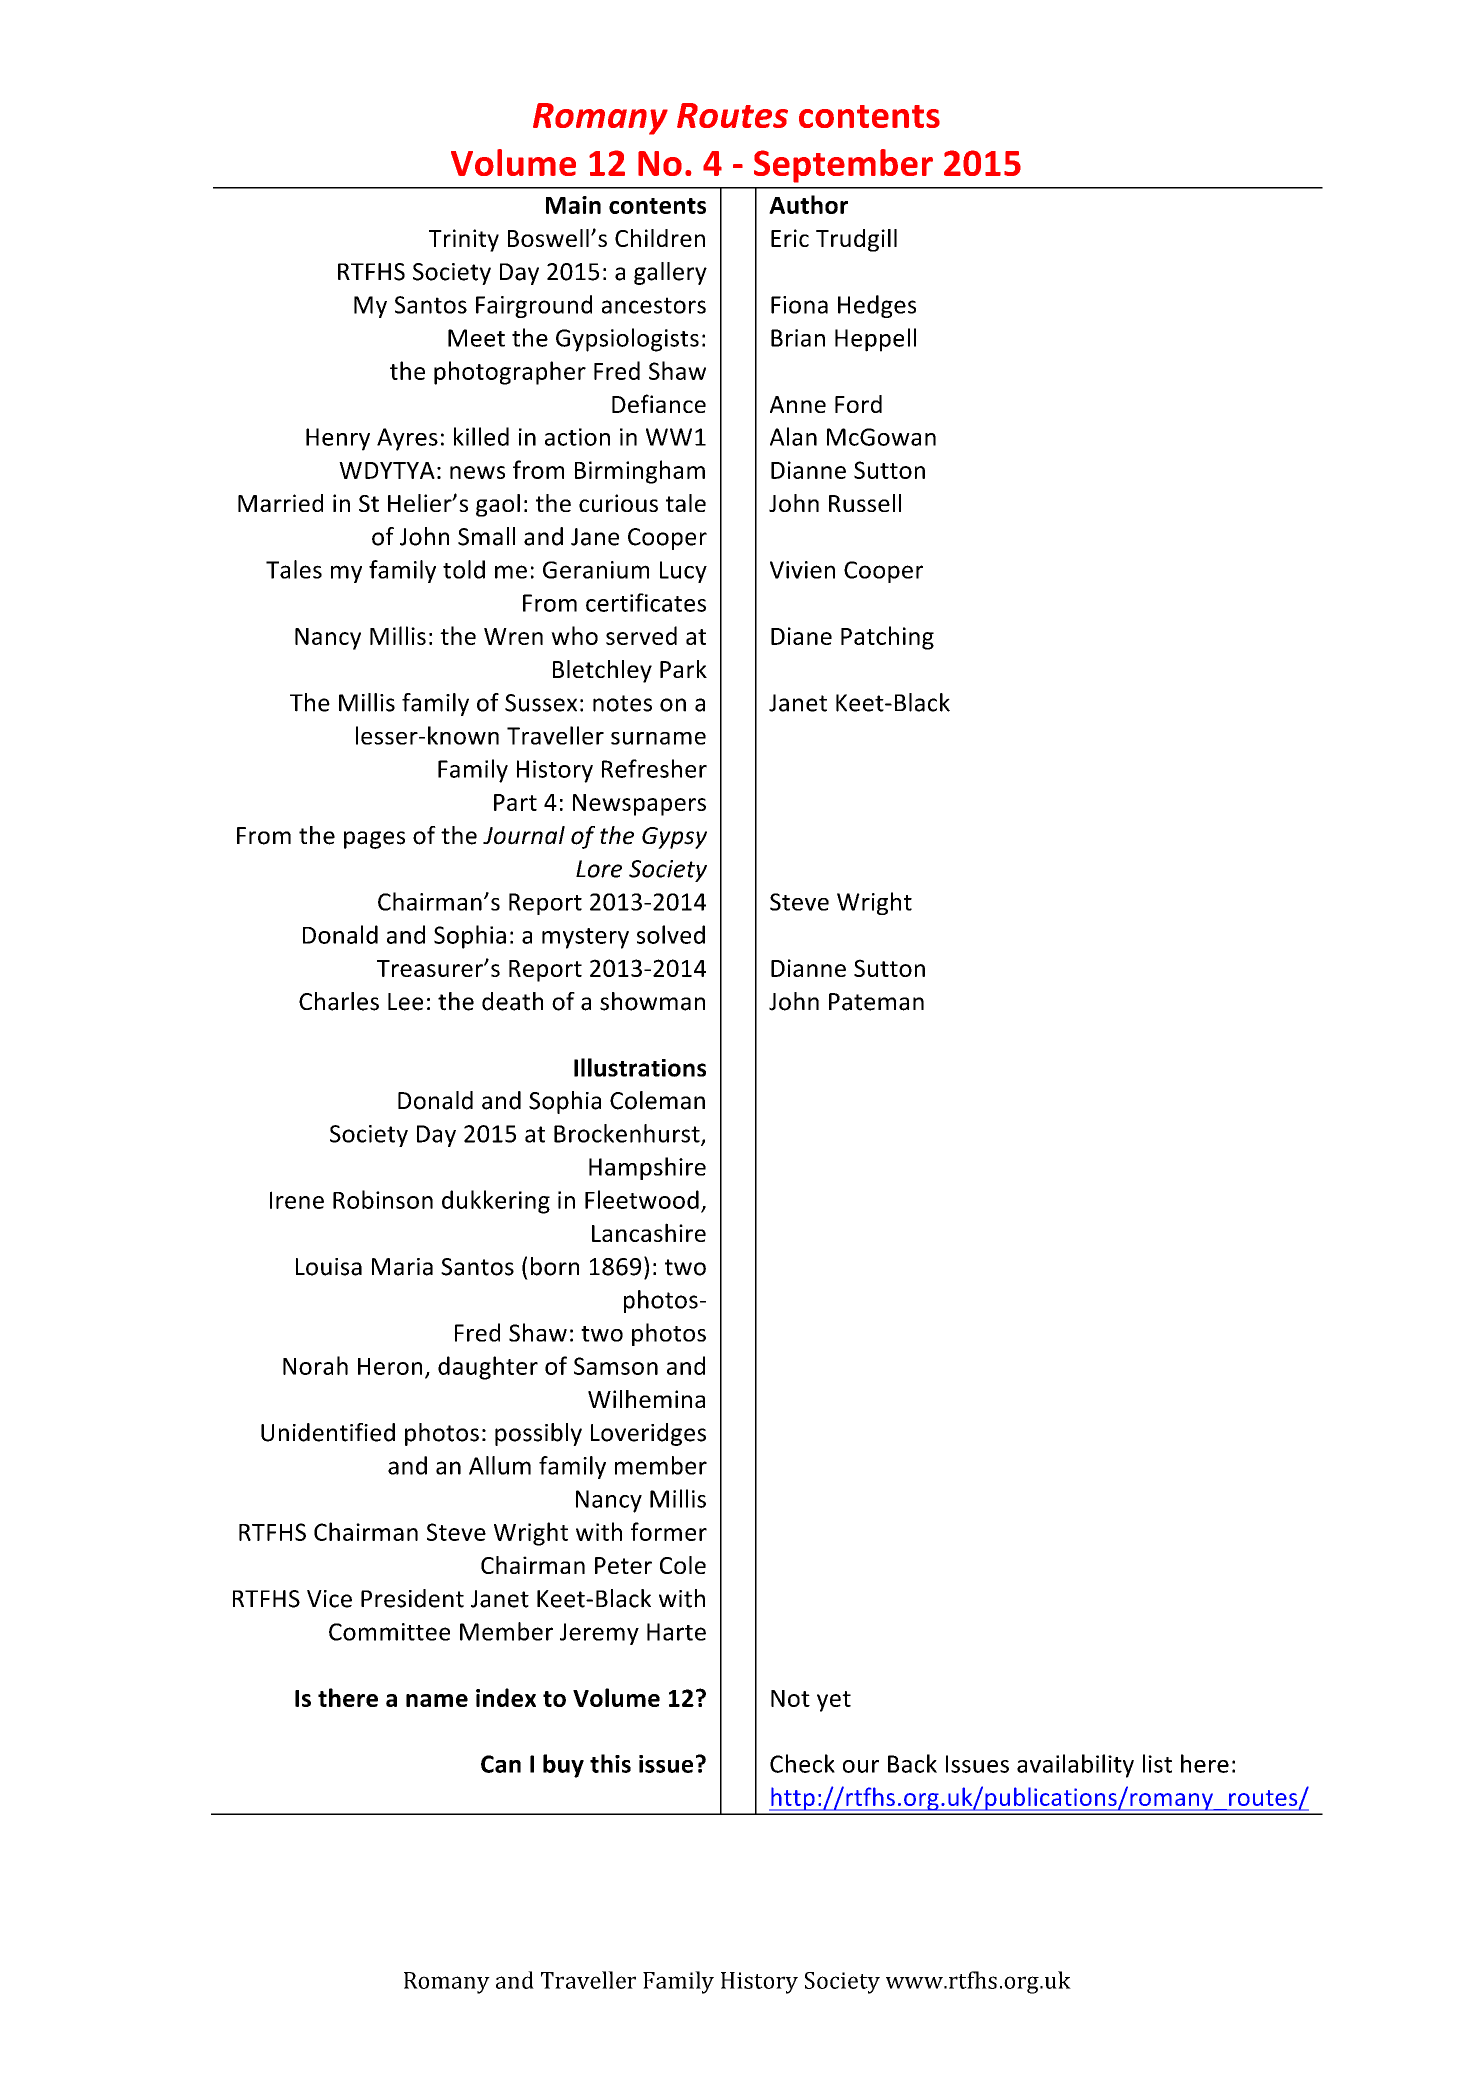 The height and width of the document is (2080, 1471). What do you see at coordinates (660, 238) in the document?
I see `Children` at bounding box center [660, 238].
